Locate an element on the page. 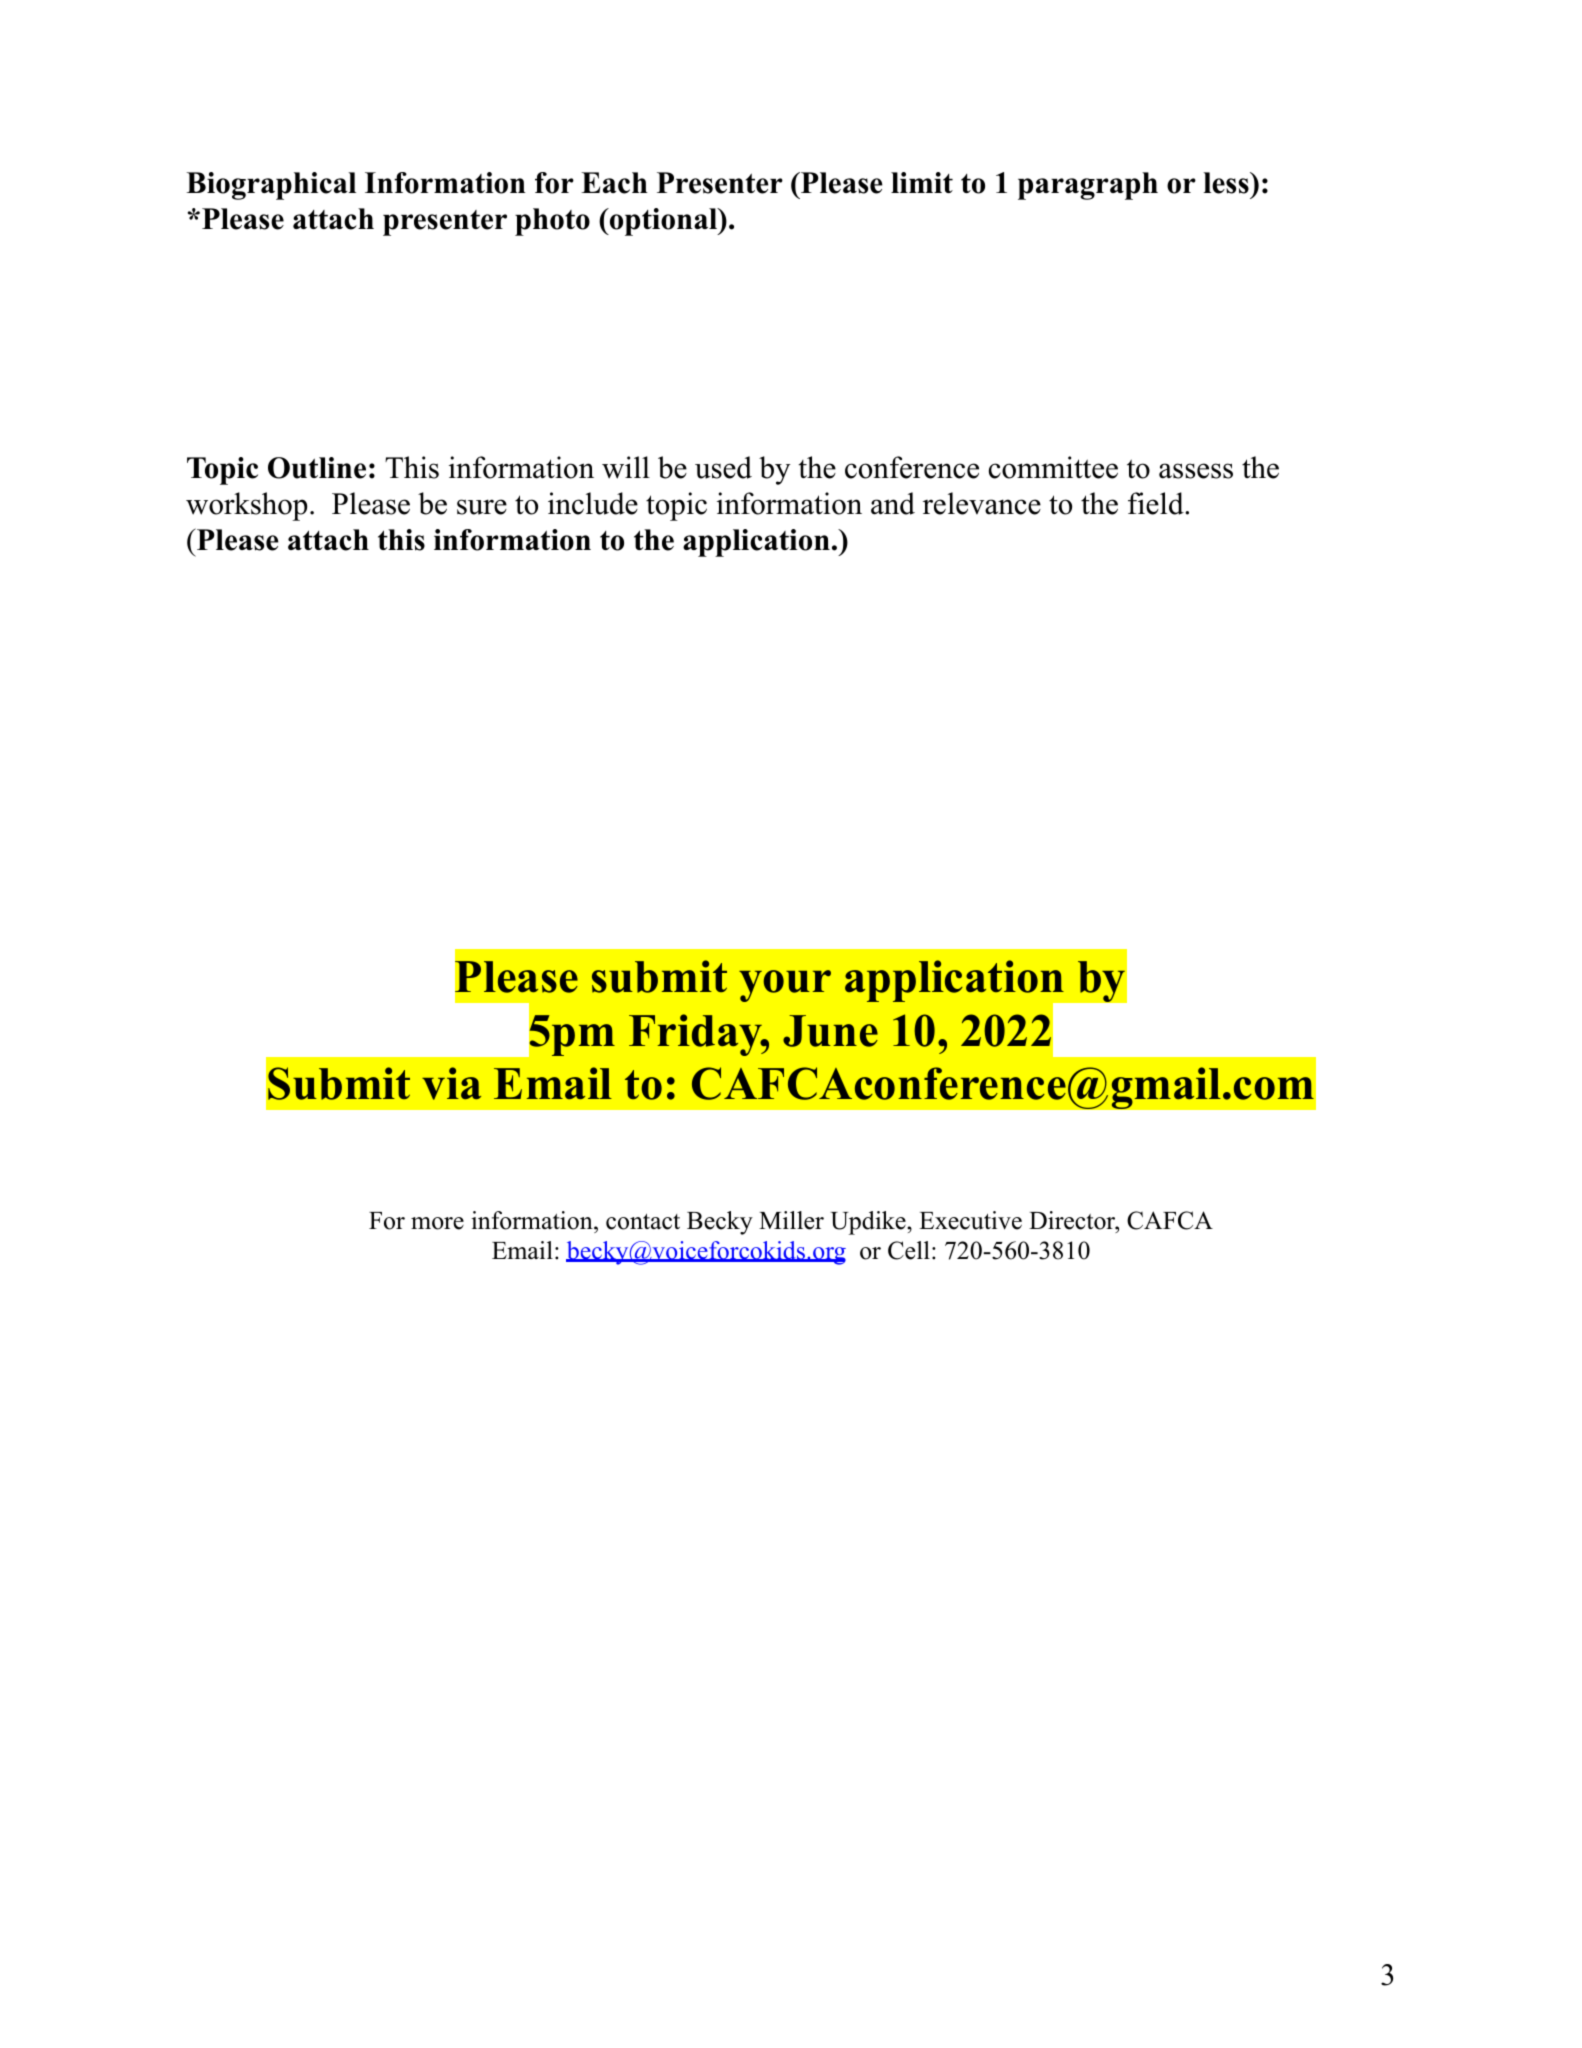  your is located at coordinates (785, 986).
